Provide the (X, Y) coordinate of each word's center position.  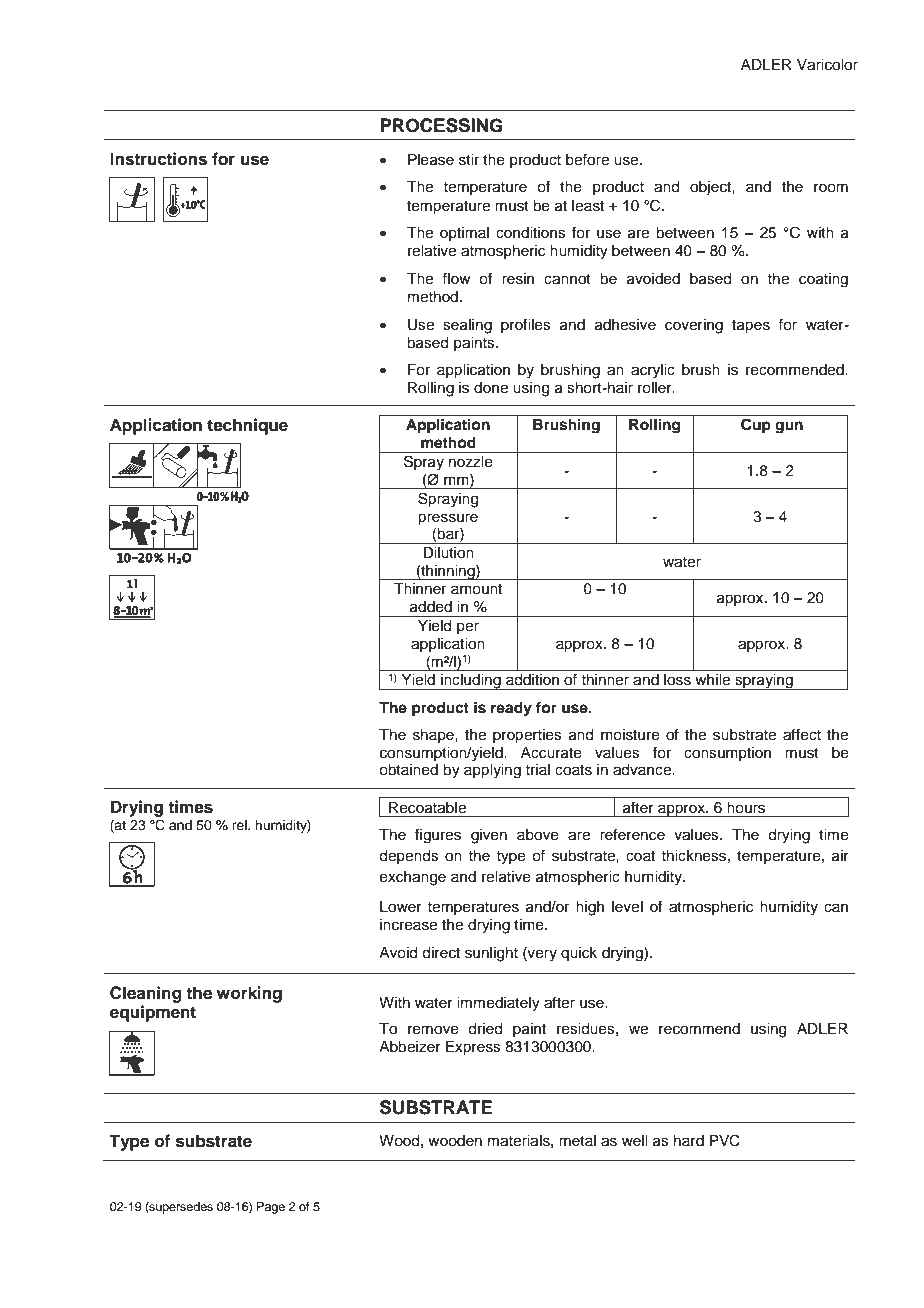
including (471, 682)
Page (271, 1208)
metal (577, 1141)
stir (469, 160)
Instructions (158, 159)
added (431, 607)
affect (802, 734)
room (831, 188)
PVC (725, 1140)
